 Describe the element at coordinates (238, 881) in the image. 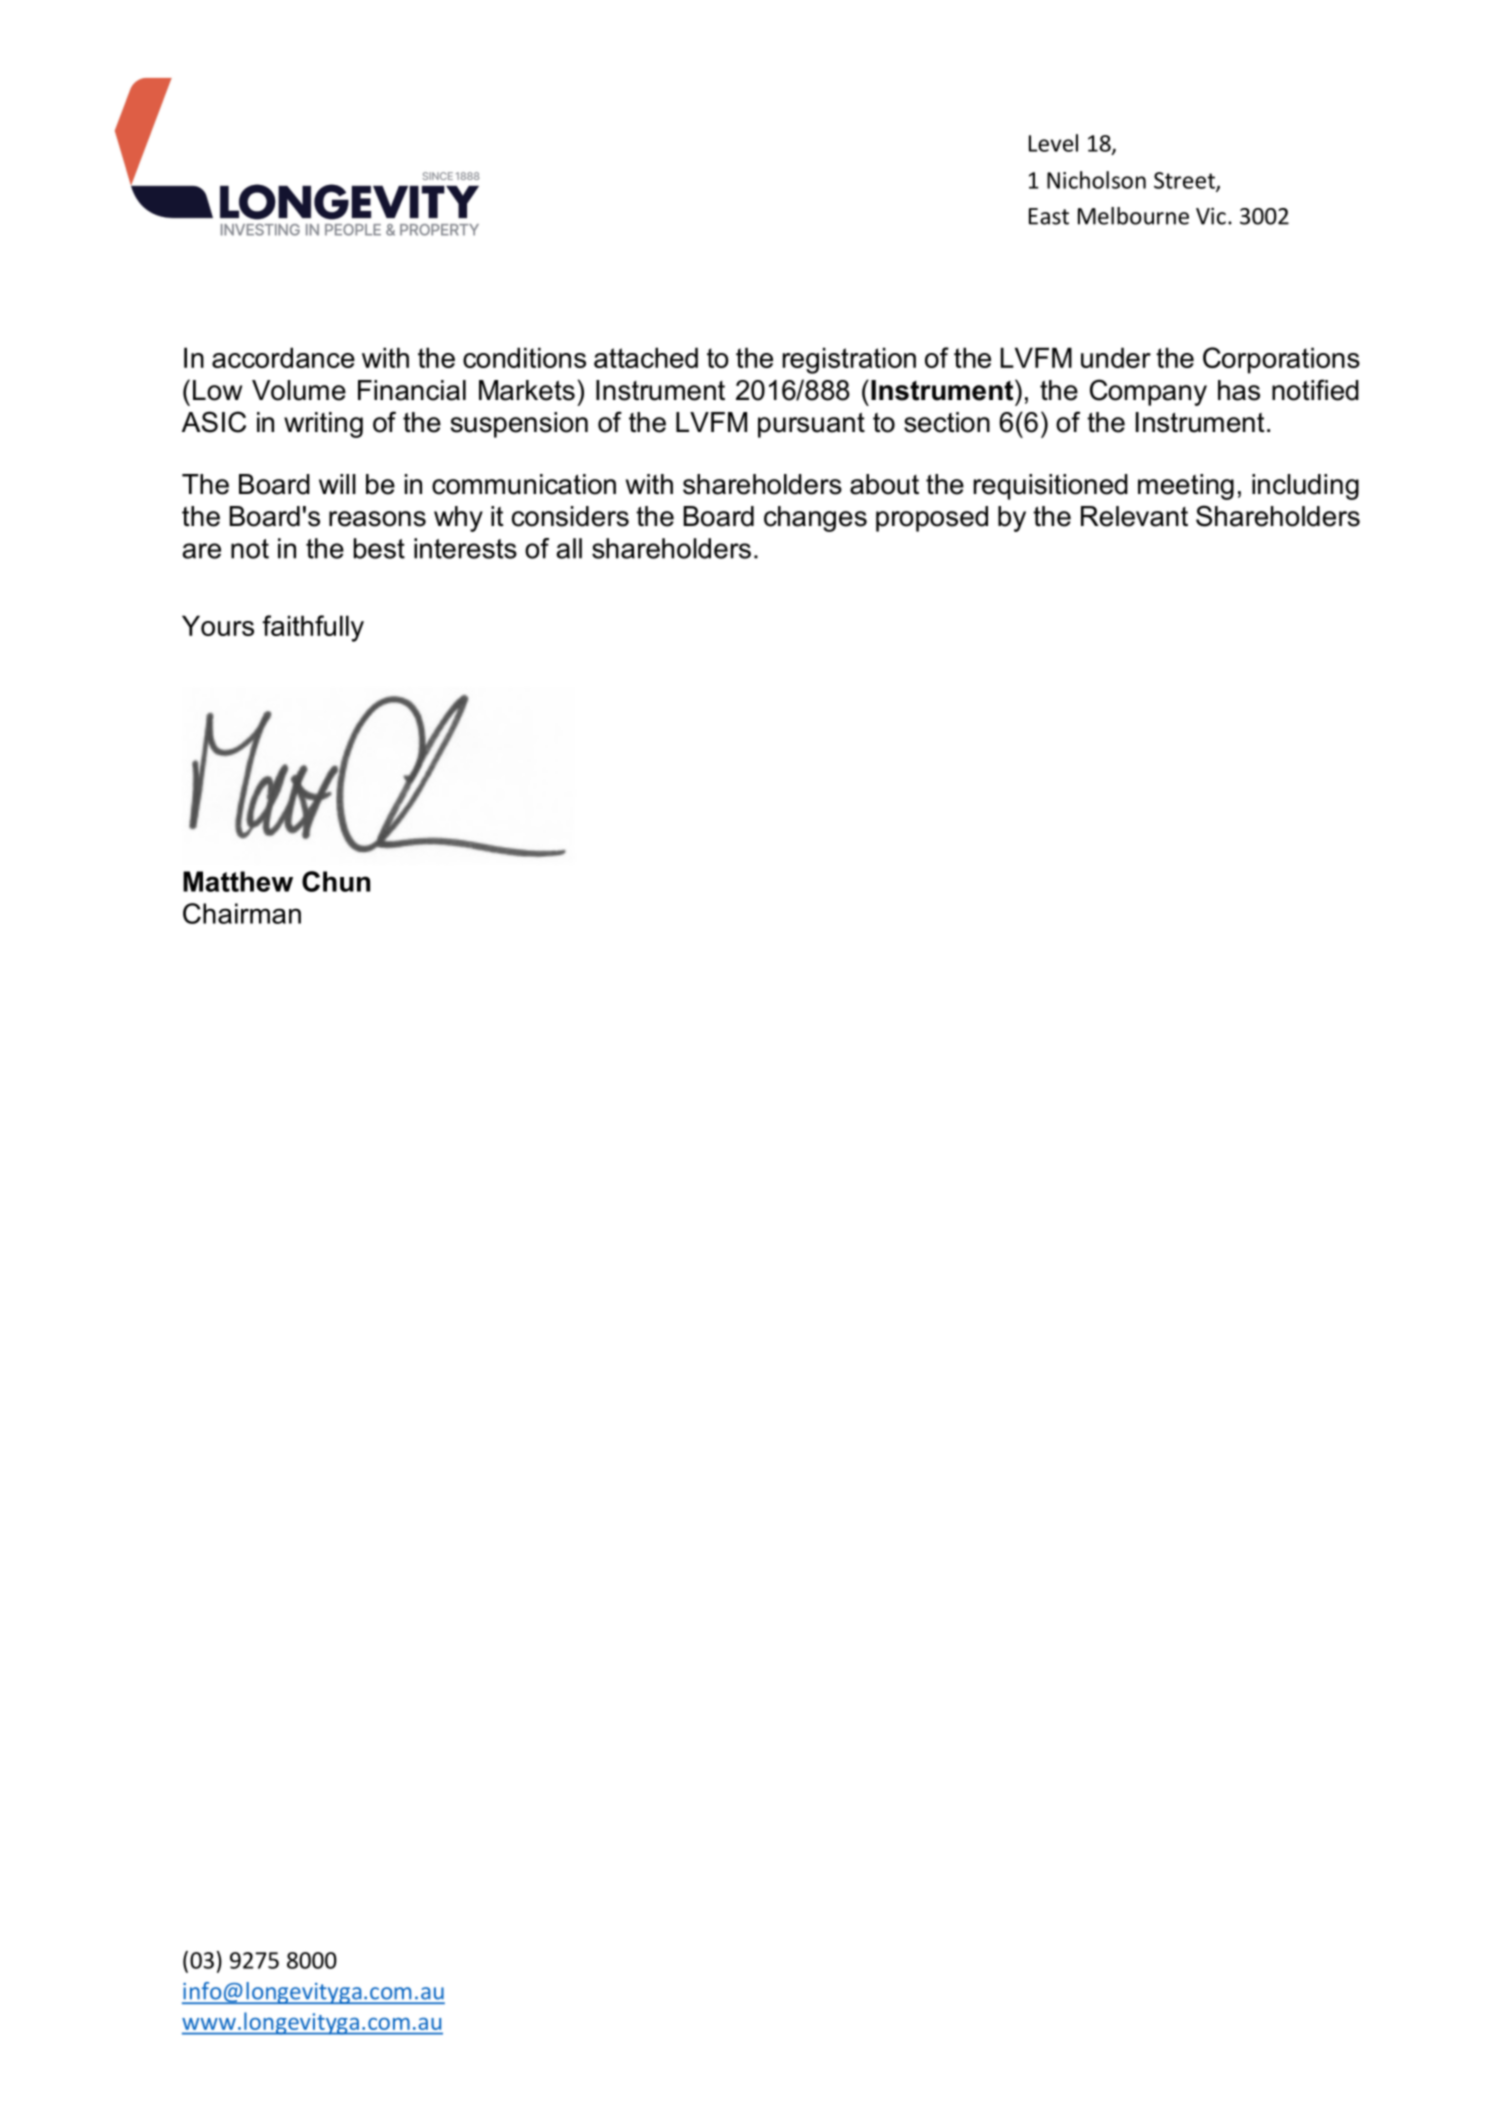

I see `Matthew` at that location.
